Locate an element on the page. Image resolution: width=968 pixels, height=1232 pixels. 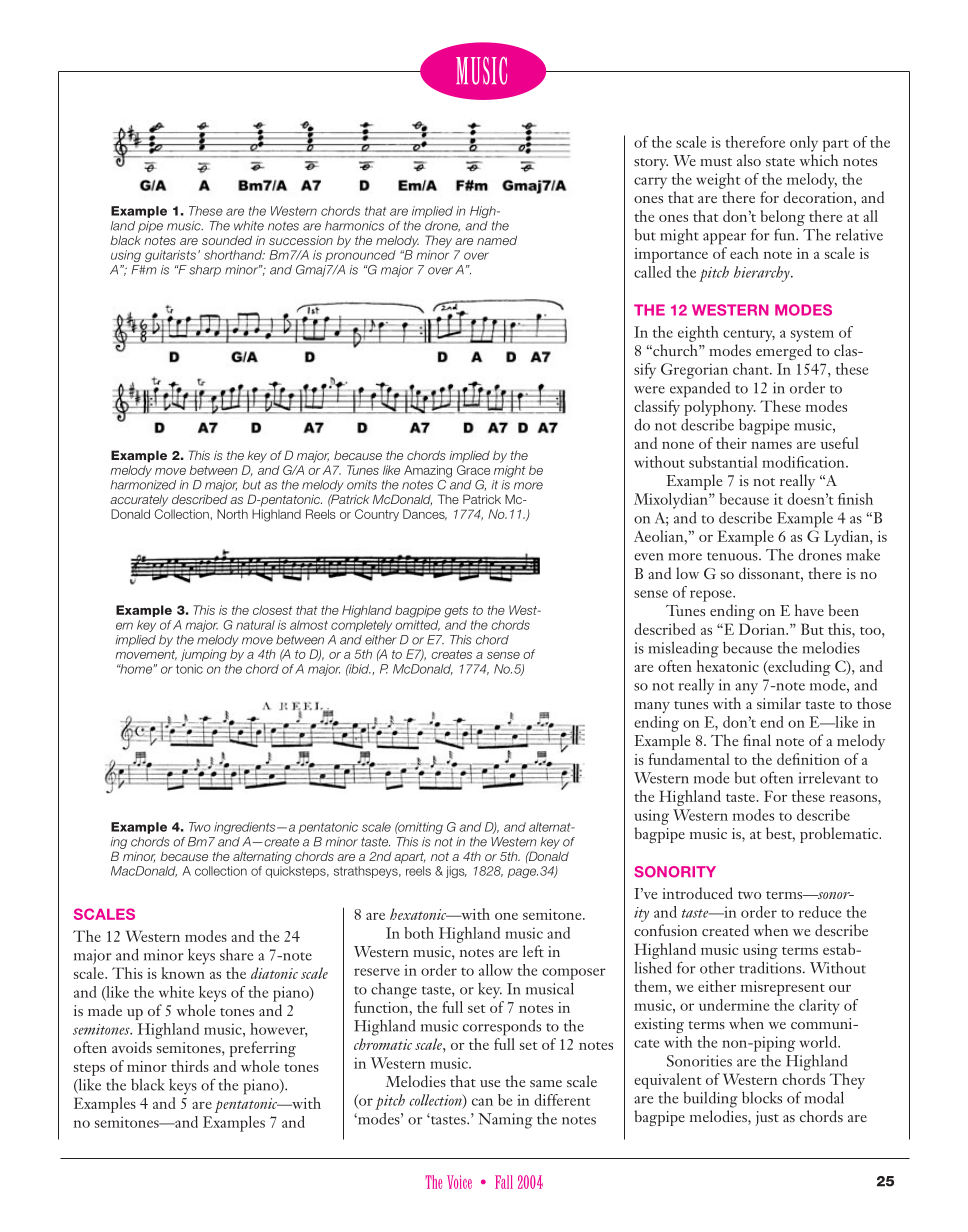
irrelevant is located at coordinates (830, 778).
